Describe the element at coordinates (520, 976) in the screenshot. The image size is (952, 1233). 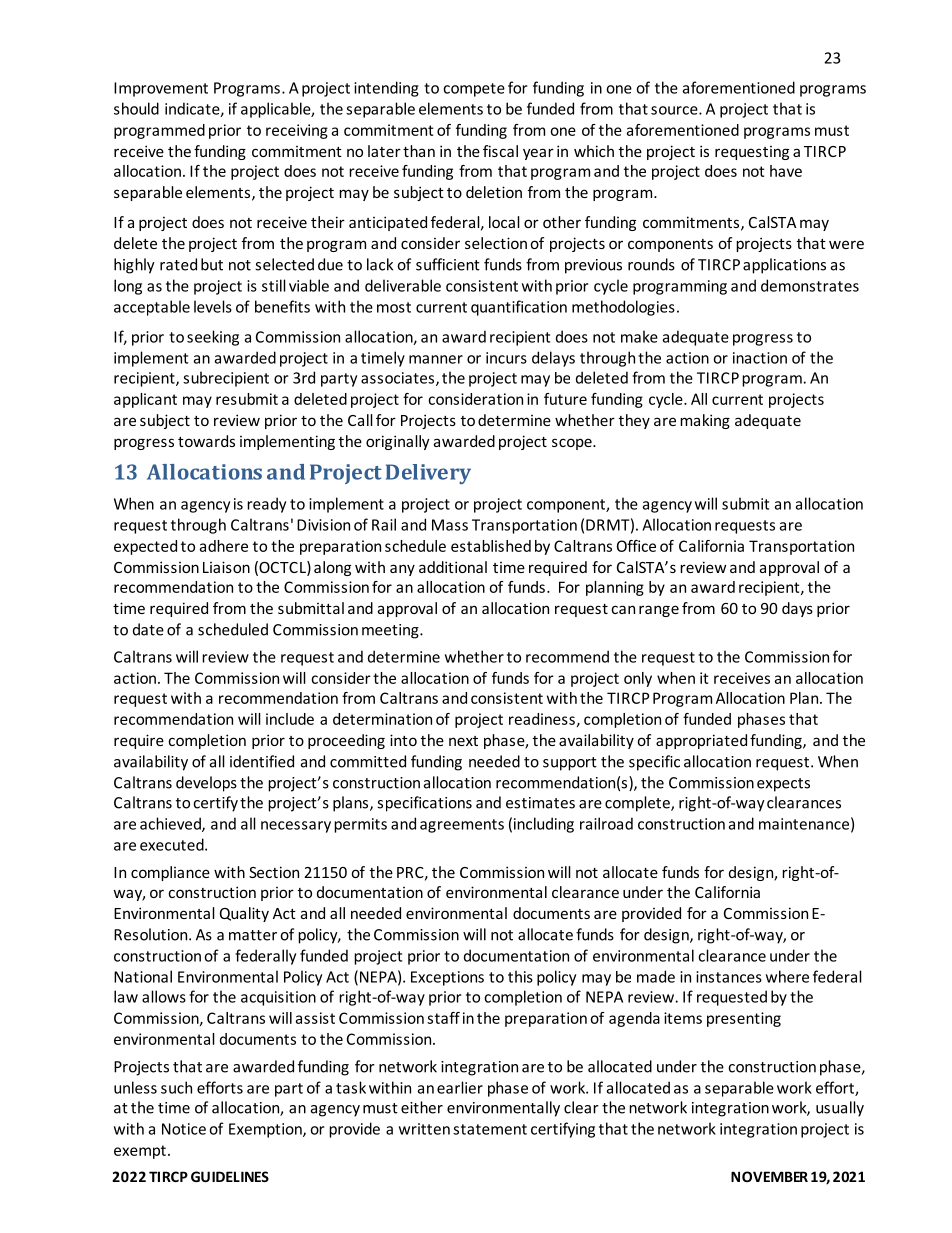
I see `this` at that location.
